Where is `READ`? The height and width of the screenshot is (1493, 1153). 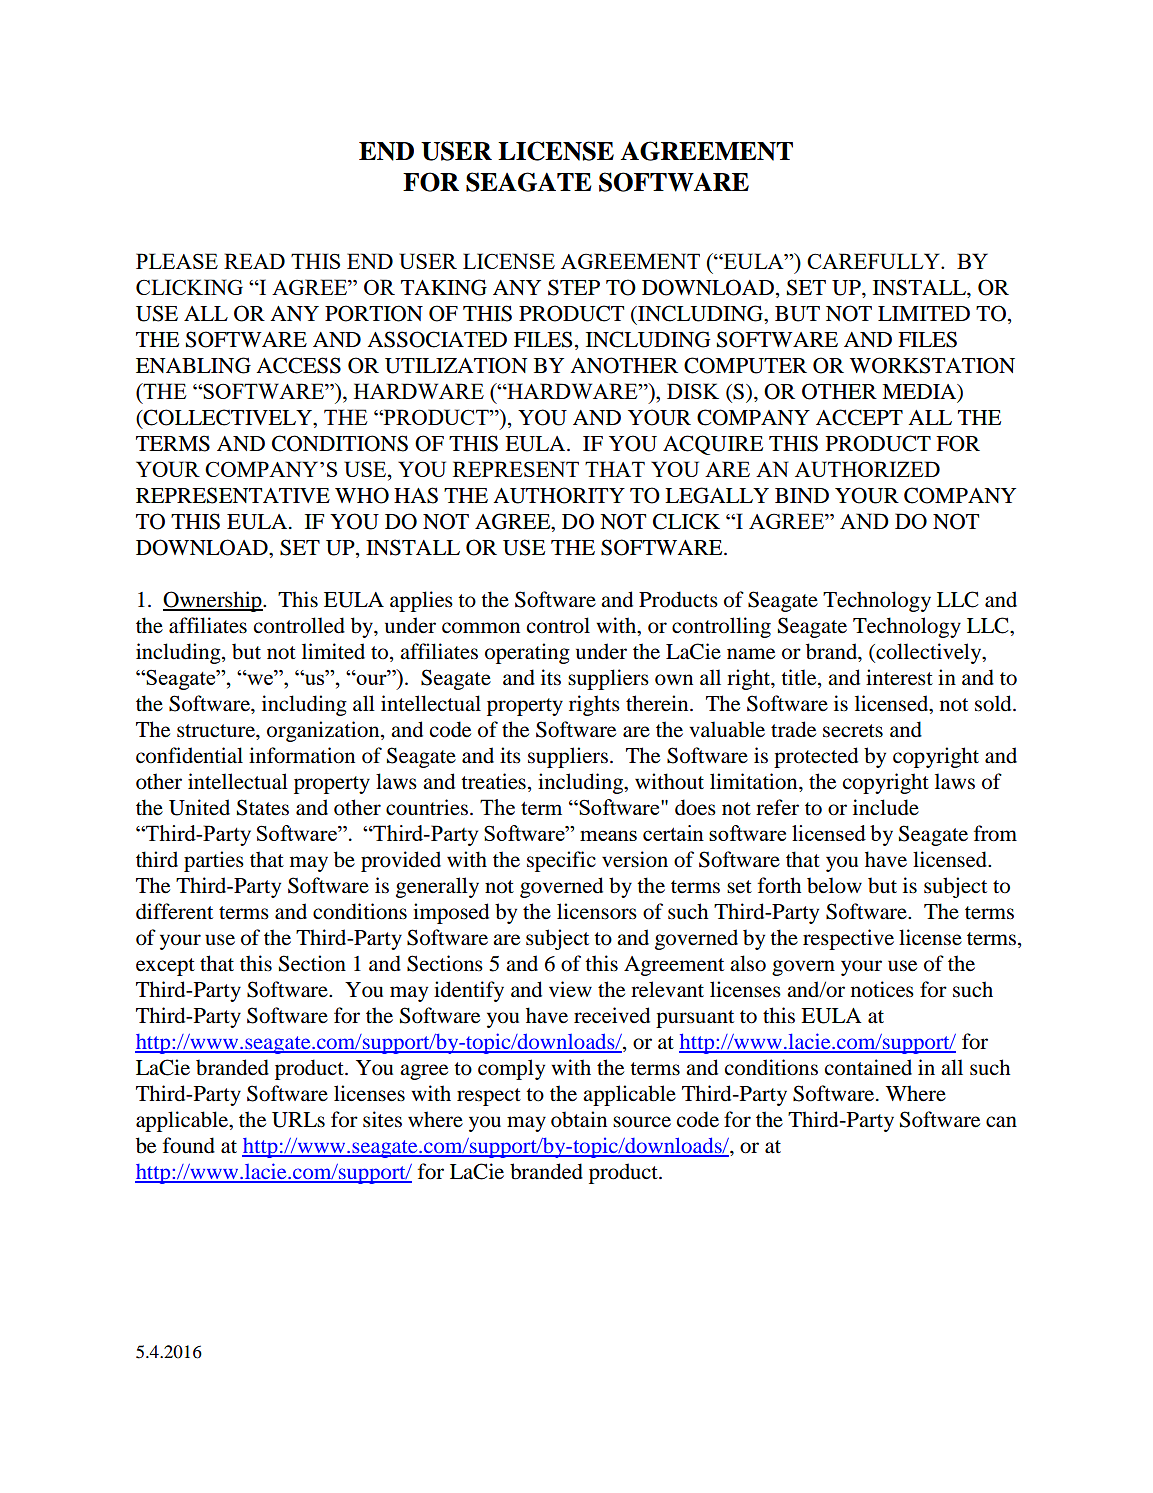 READ is located at coordinates (254, 261).
